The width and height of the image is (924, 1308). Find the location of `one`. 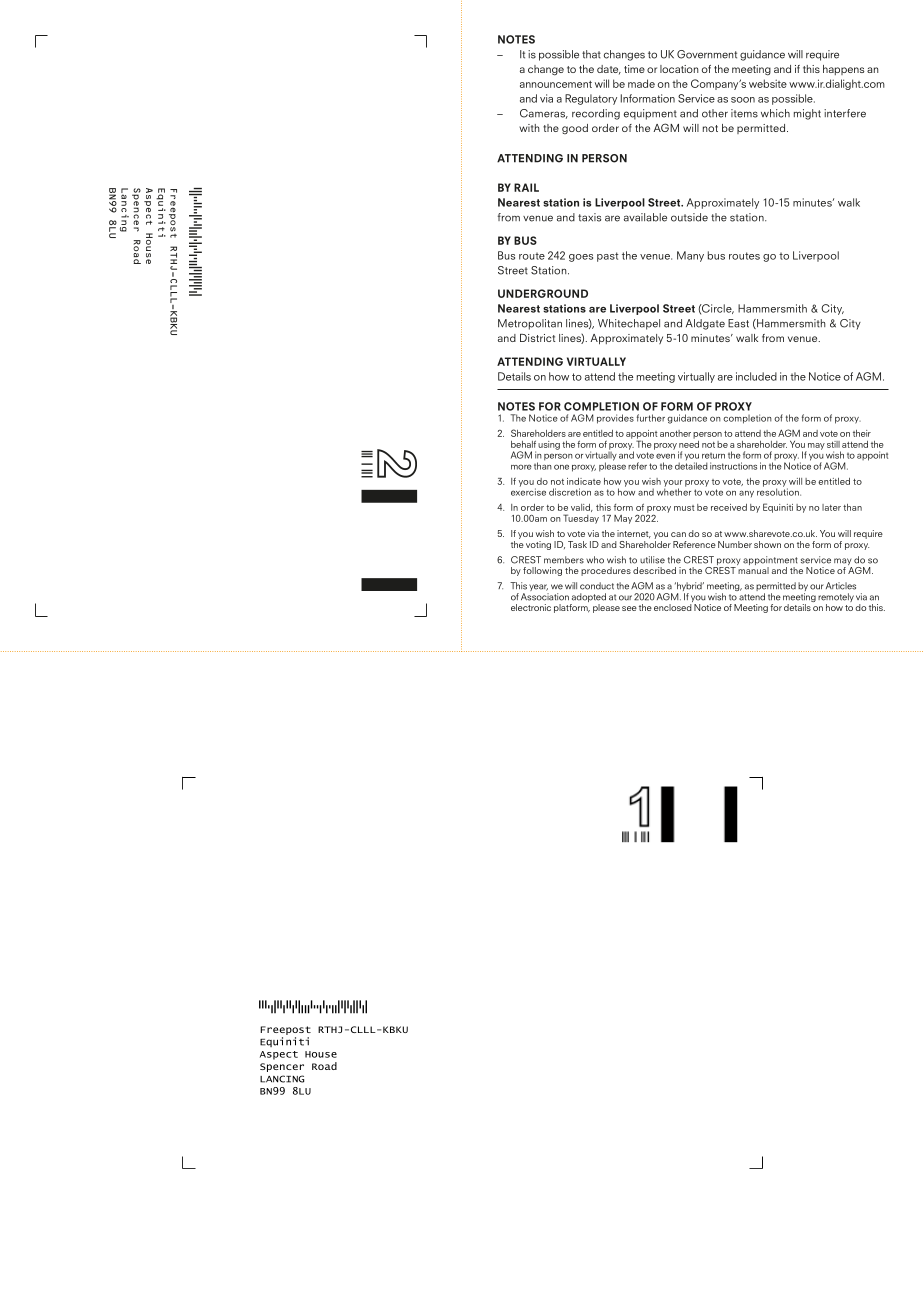

one is located at coordinates (561, 467).
